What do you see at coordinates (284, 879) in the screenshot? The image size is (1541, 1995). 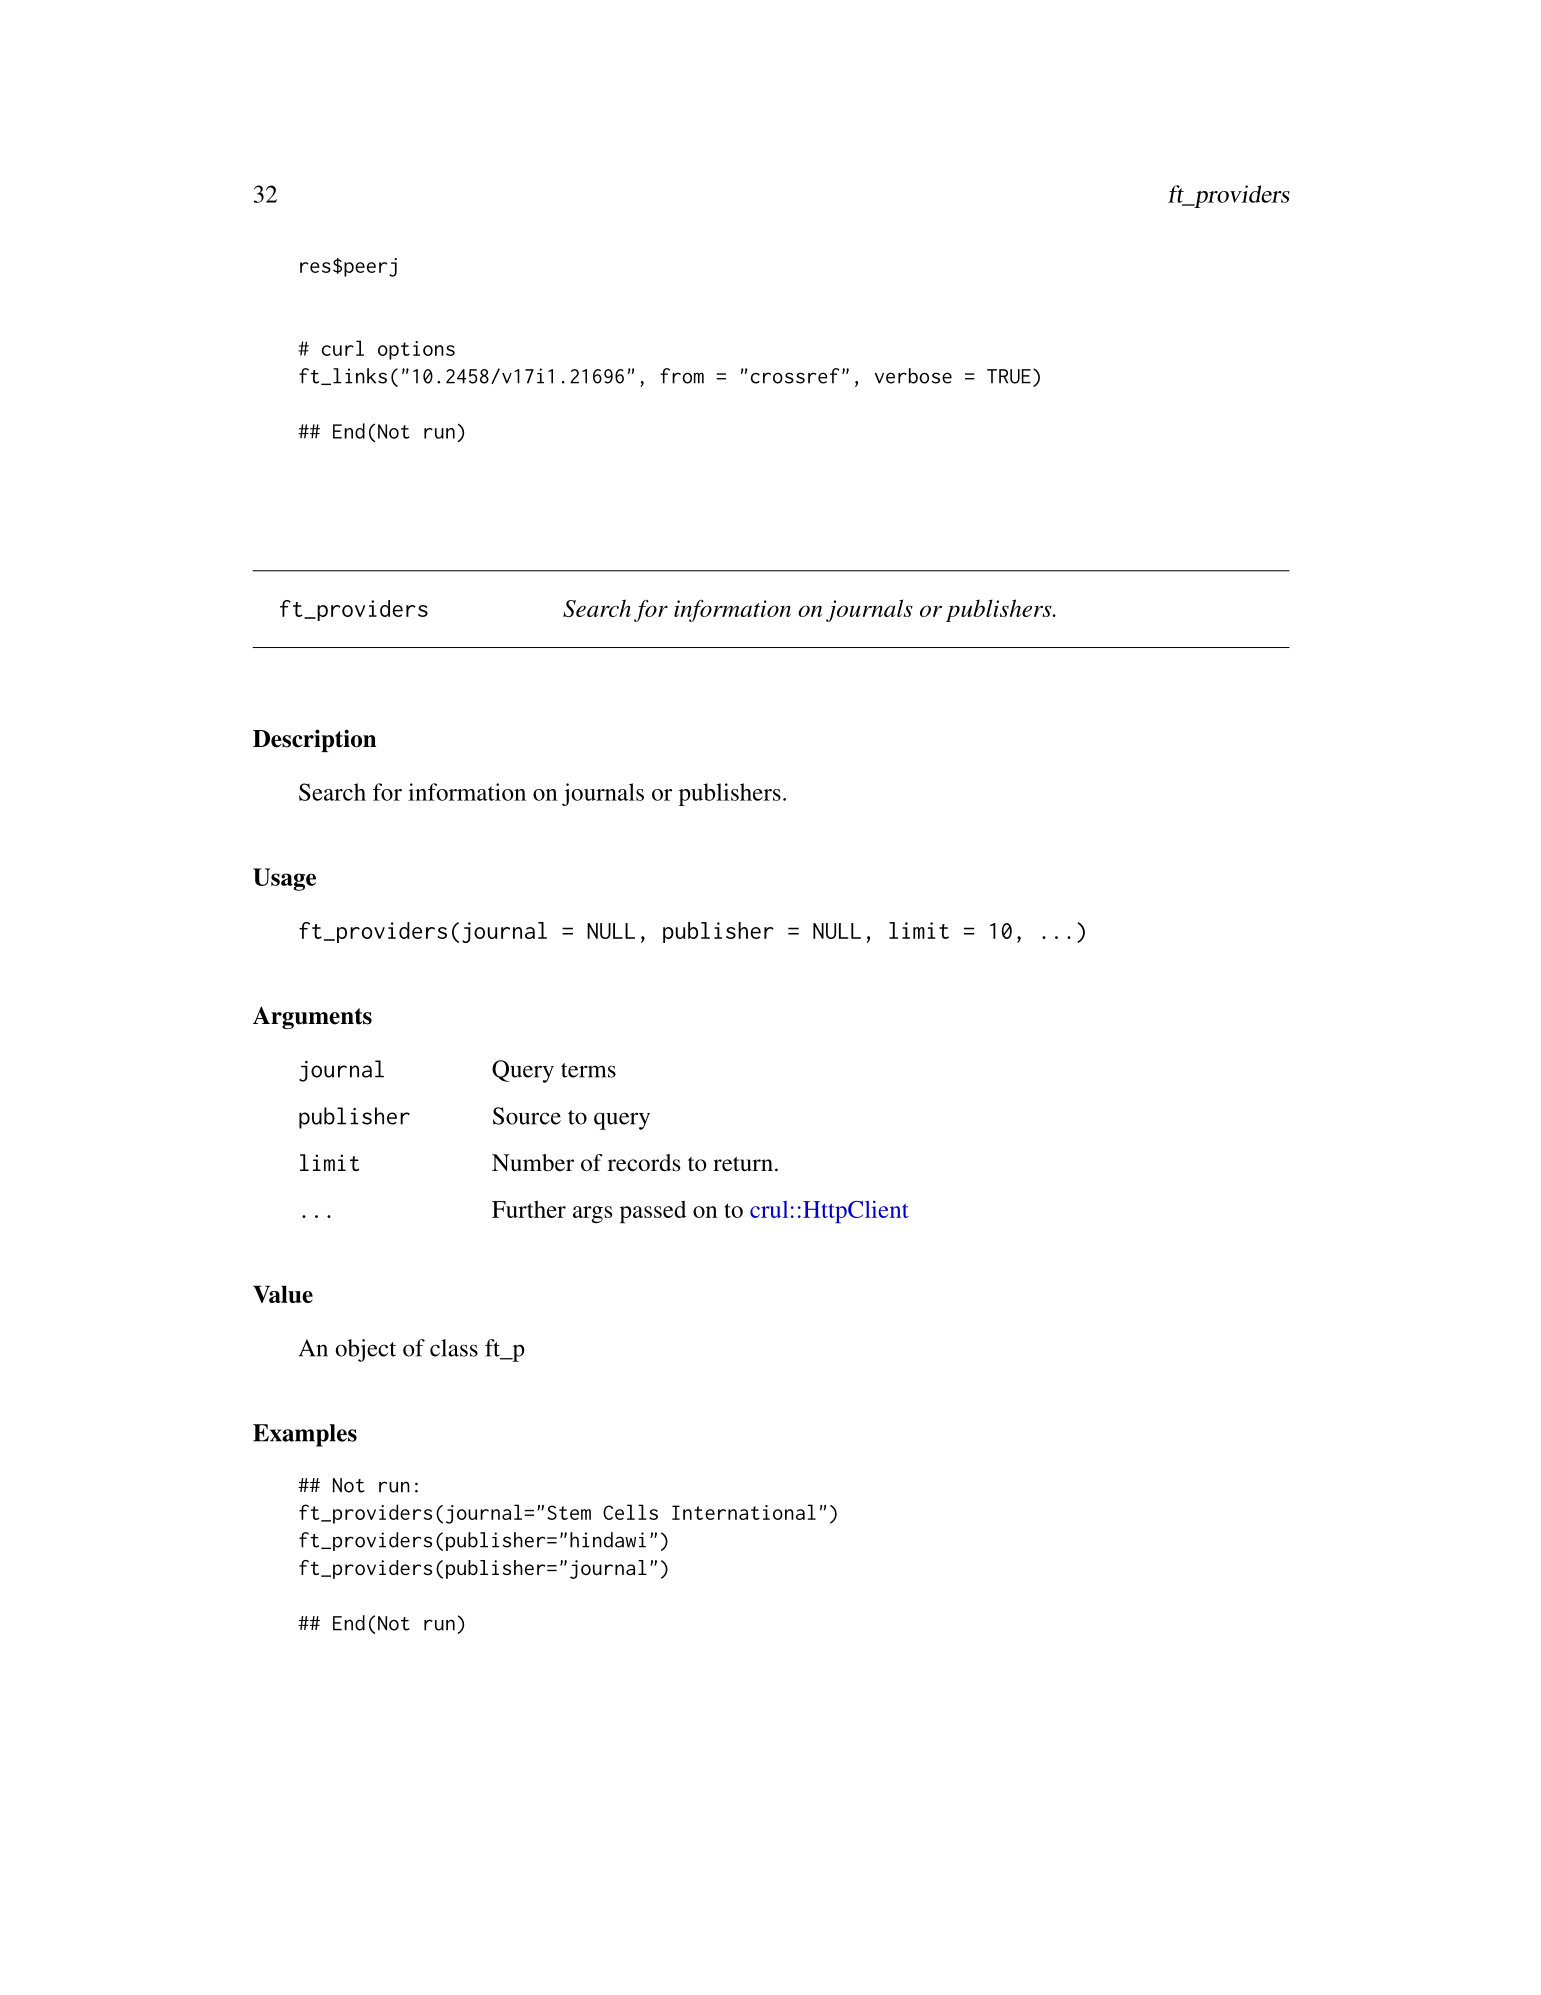 I see `Usage` at bounding box center [284, 879].
